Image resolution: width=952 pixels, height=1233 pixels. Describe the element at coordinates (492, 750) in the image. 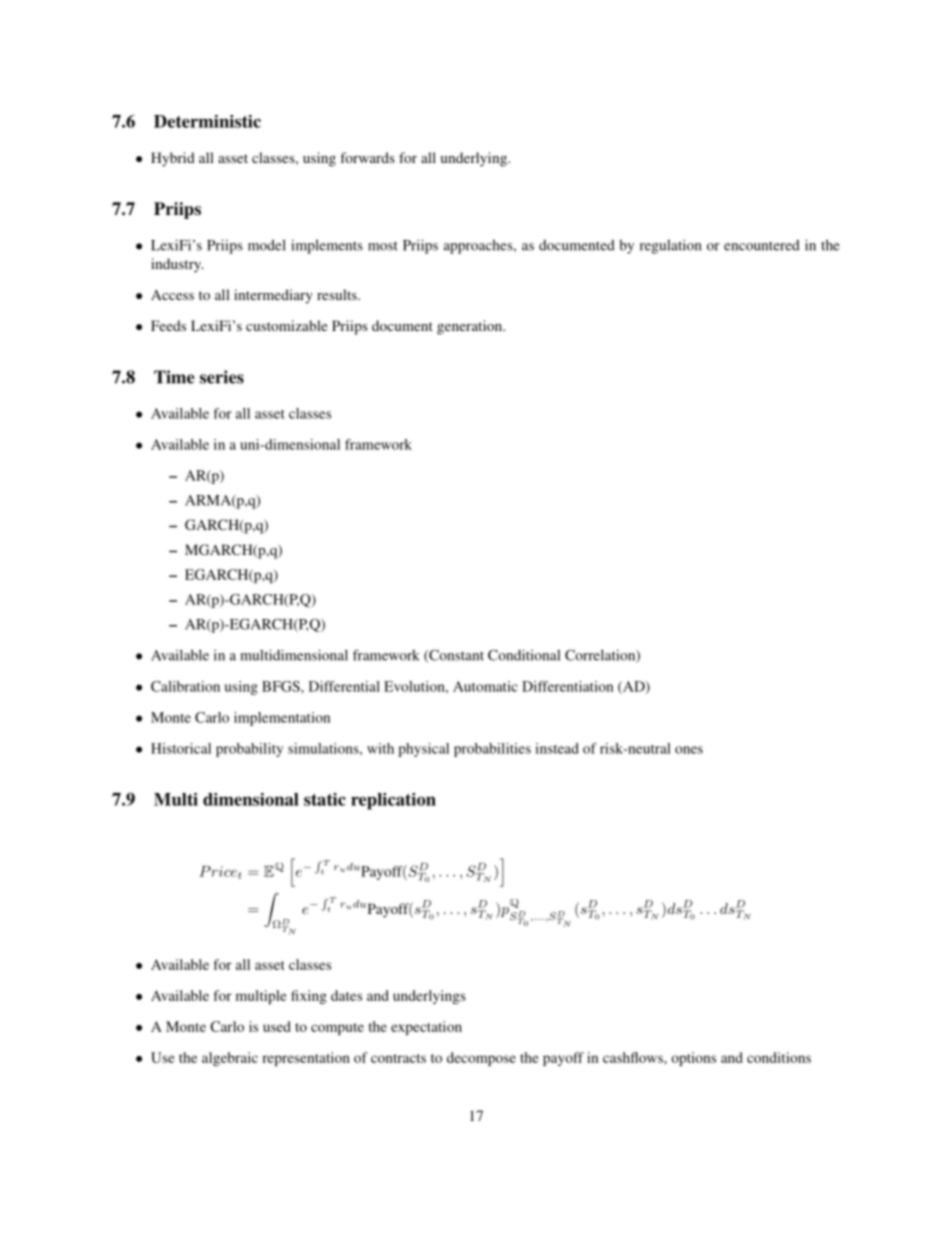

I see `probabilities` at that location.
